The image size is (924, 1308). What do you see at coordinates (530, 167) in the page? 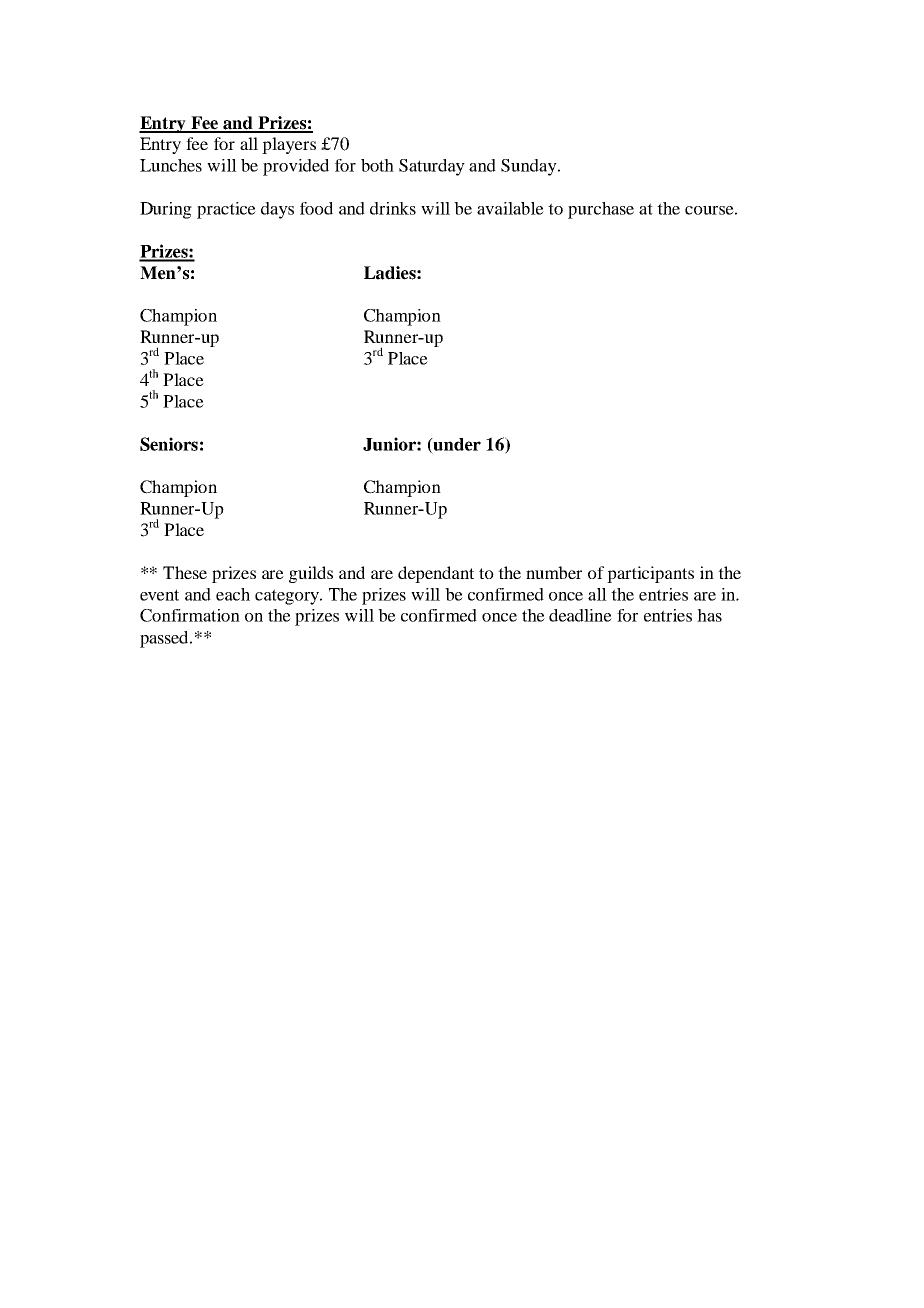
I see `Sunday` at bounding box center [530, 167].
